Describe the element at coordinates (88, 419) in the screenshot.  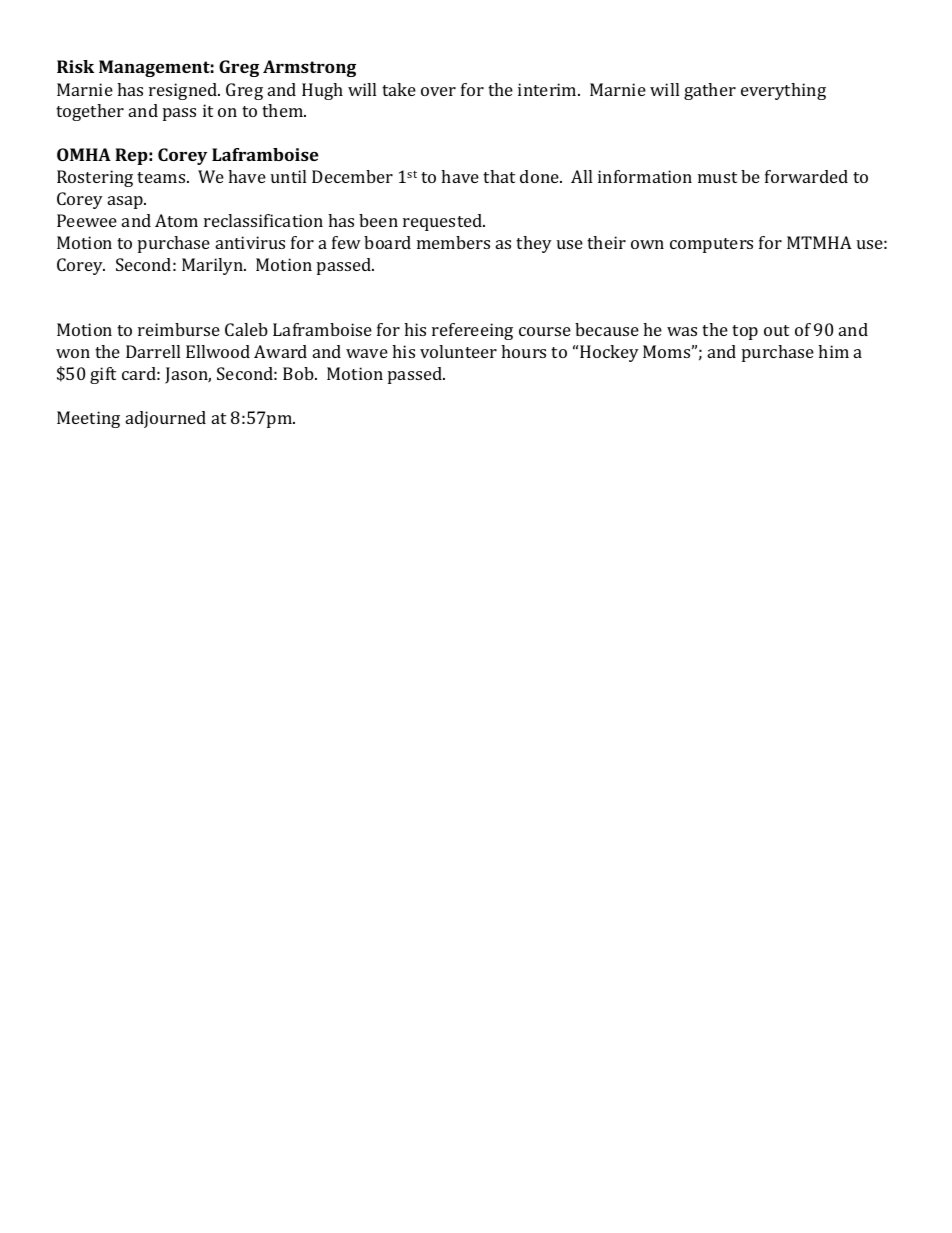
I see `Meeting` at that location.
